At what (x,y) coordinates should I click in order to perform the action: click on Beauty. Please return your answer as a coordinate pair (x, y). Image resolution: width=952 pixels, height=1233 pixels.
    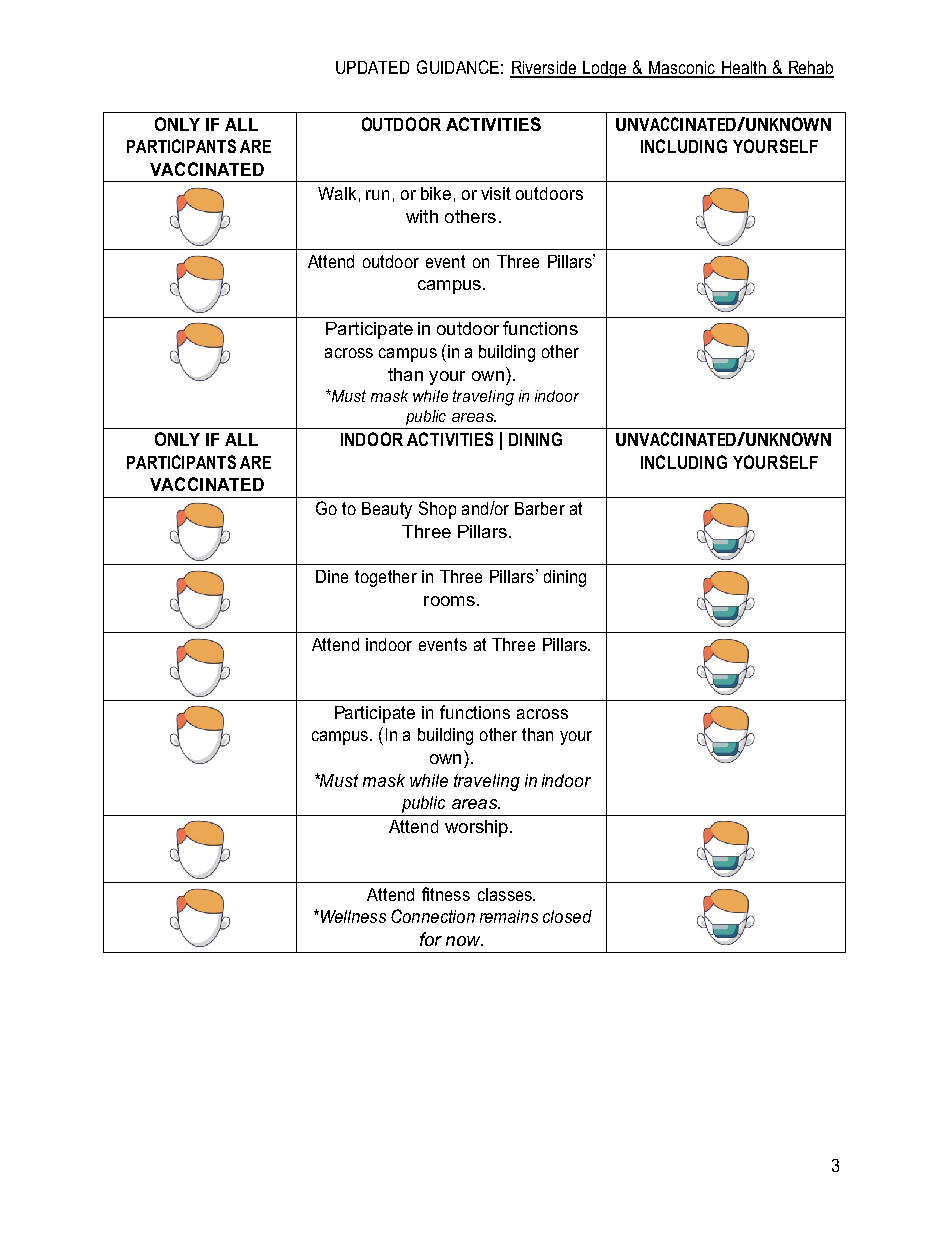
    Looking at the image, I should click on (387, 510).
